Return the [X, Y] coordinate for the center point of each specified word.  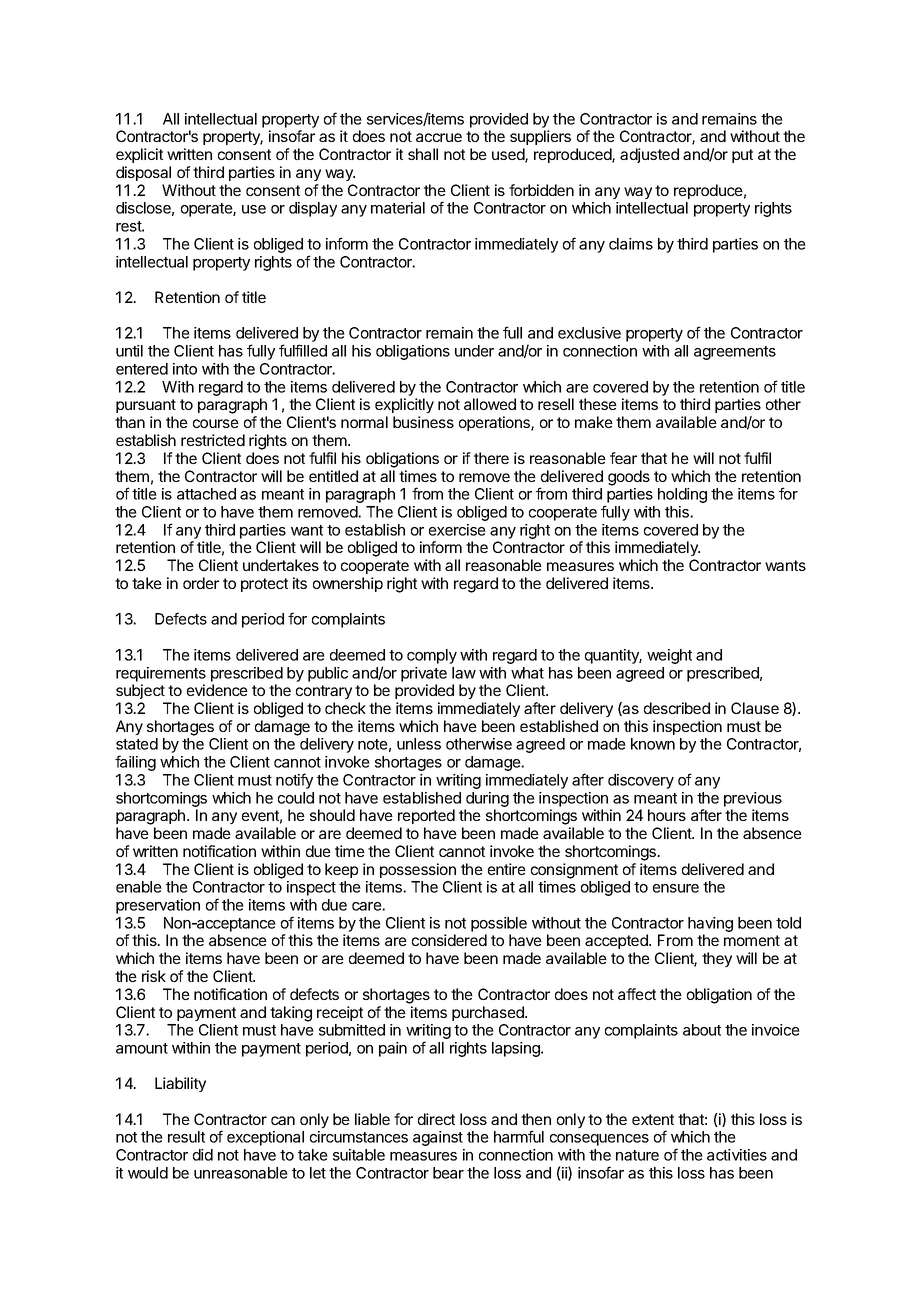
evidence [217, 690]
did [203, 1155]
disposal [143, 173]
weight [669, 656]
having [710, 924]
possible [499, 924]
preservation [158, 906]
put [742, 156]
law [464, 673]
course [216, 423]
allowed [490, 404]
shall [423, 154]
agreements [735, 353]
